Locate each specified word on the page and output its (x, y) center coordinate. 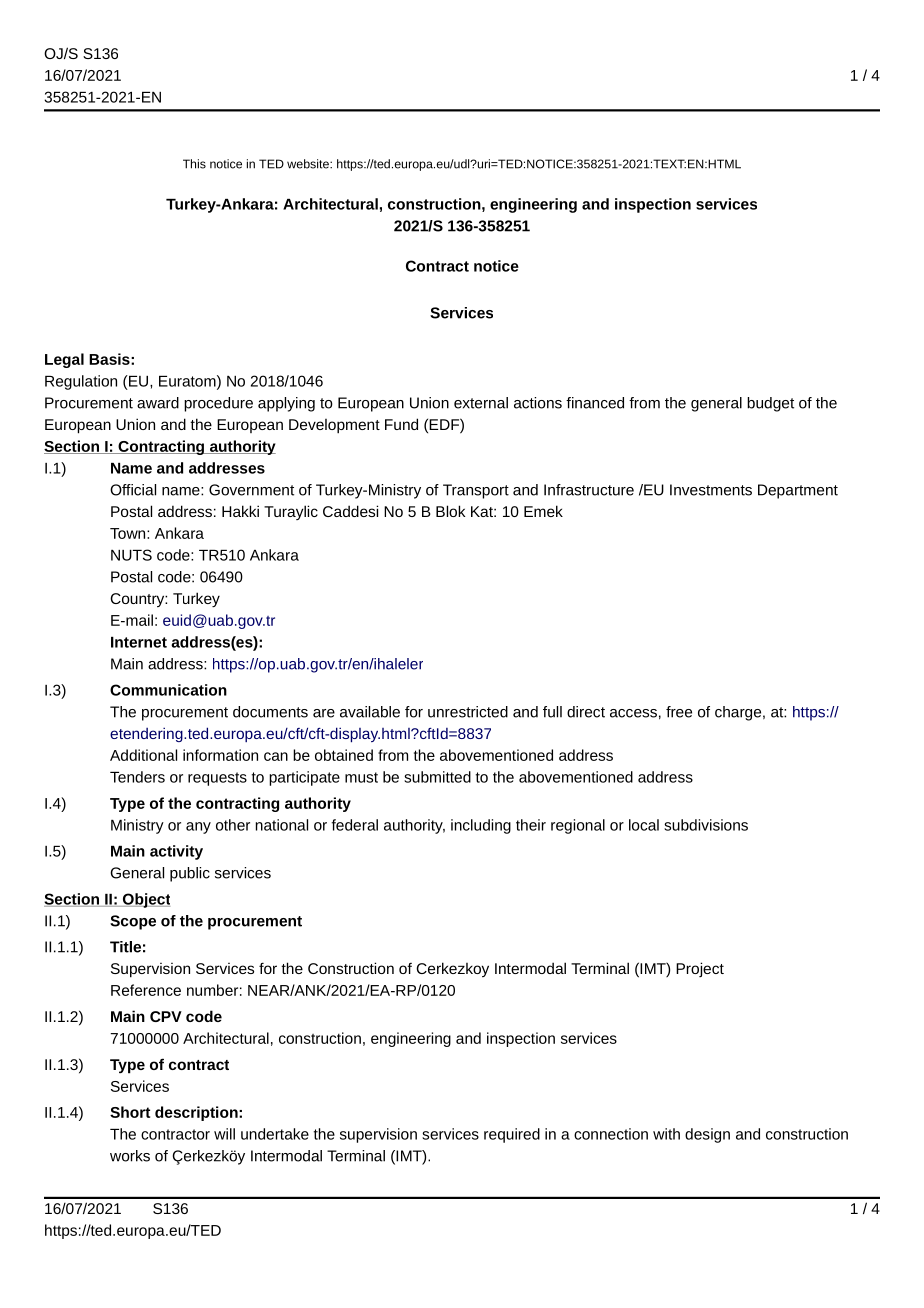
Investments (711, 490)
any (198, 828)
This (194, 164)
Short (130, 1112)
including (481, 826)
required (512, 1135)
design (707, 1135)
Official (133, 490)
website (309, 164)
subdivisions (706, 825)
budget (770, 404)
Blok (450, 511)
